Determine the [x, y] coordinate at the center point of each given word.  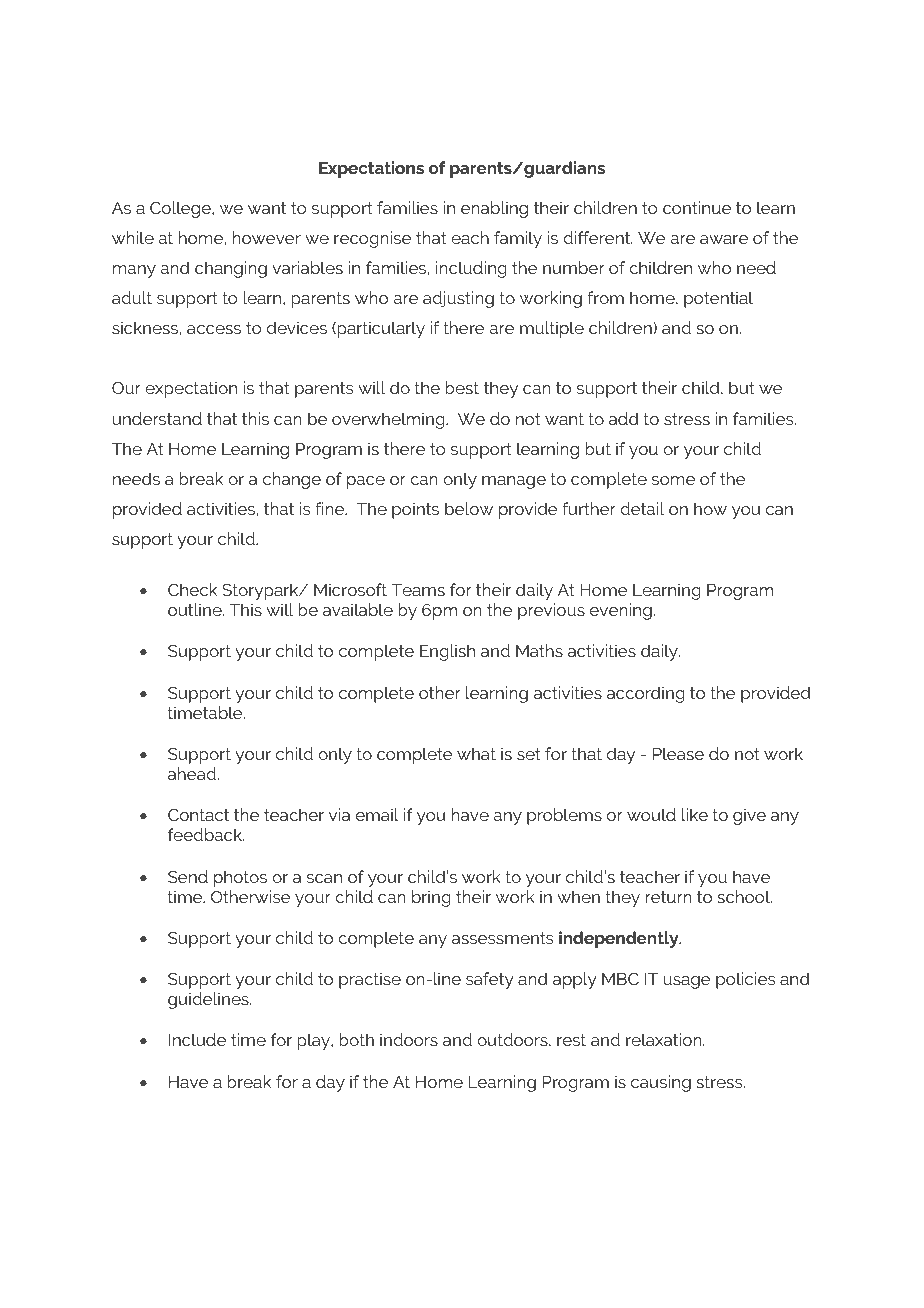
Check [192, 589]
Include [197, 1039]
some [673, 480]
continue [697, 207]
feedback [206, 834]
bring [431, 898]
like [695, 814]
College [181, 209]
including [471, 269]
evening [621, 611]
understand [157, 418]
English [447, 652]
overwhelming [389, 420]
